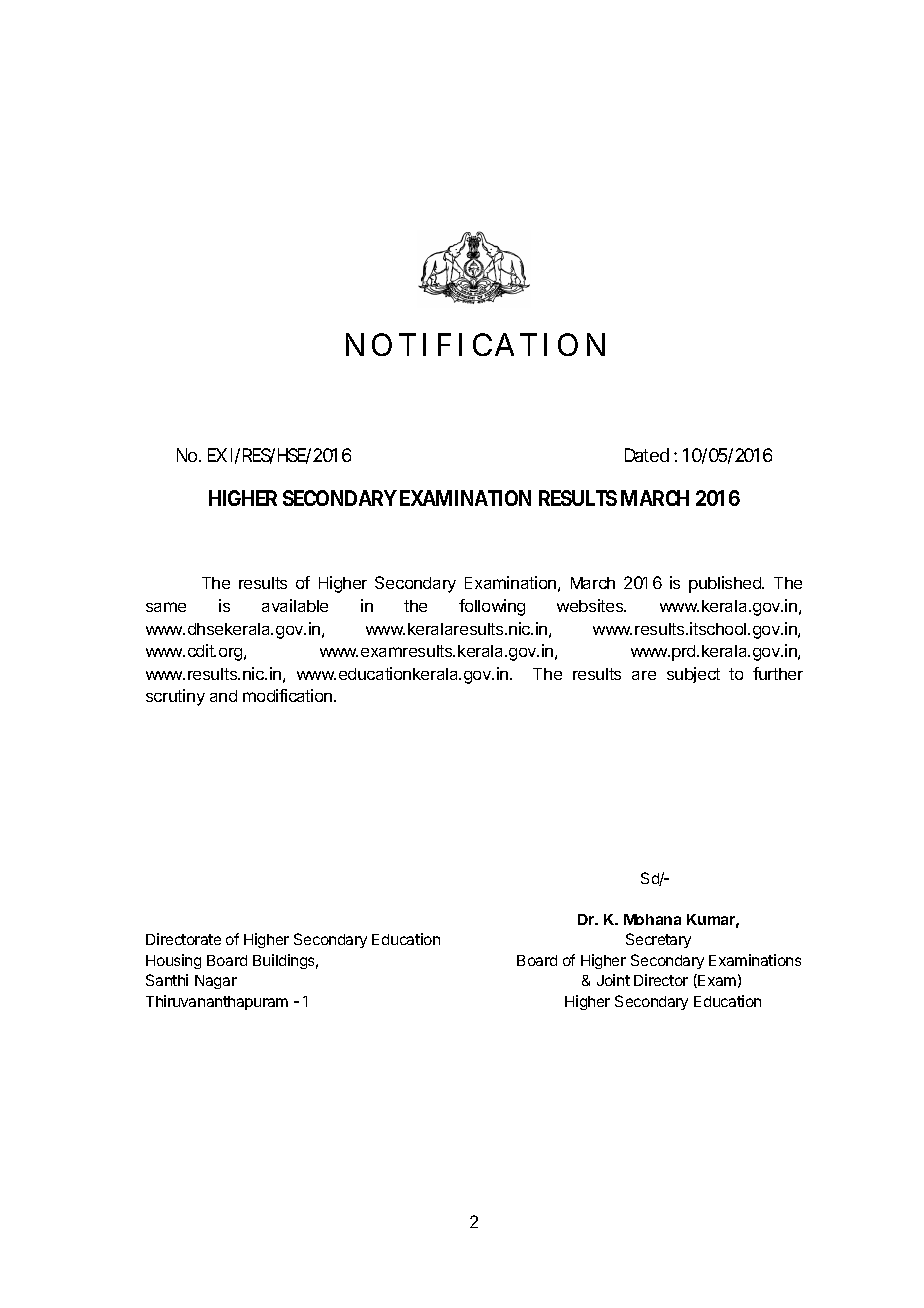  I want to click on further, so click(778, 673).
